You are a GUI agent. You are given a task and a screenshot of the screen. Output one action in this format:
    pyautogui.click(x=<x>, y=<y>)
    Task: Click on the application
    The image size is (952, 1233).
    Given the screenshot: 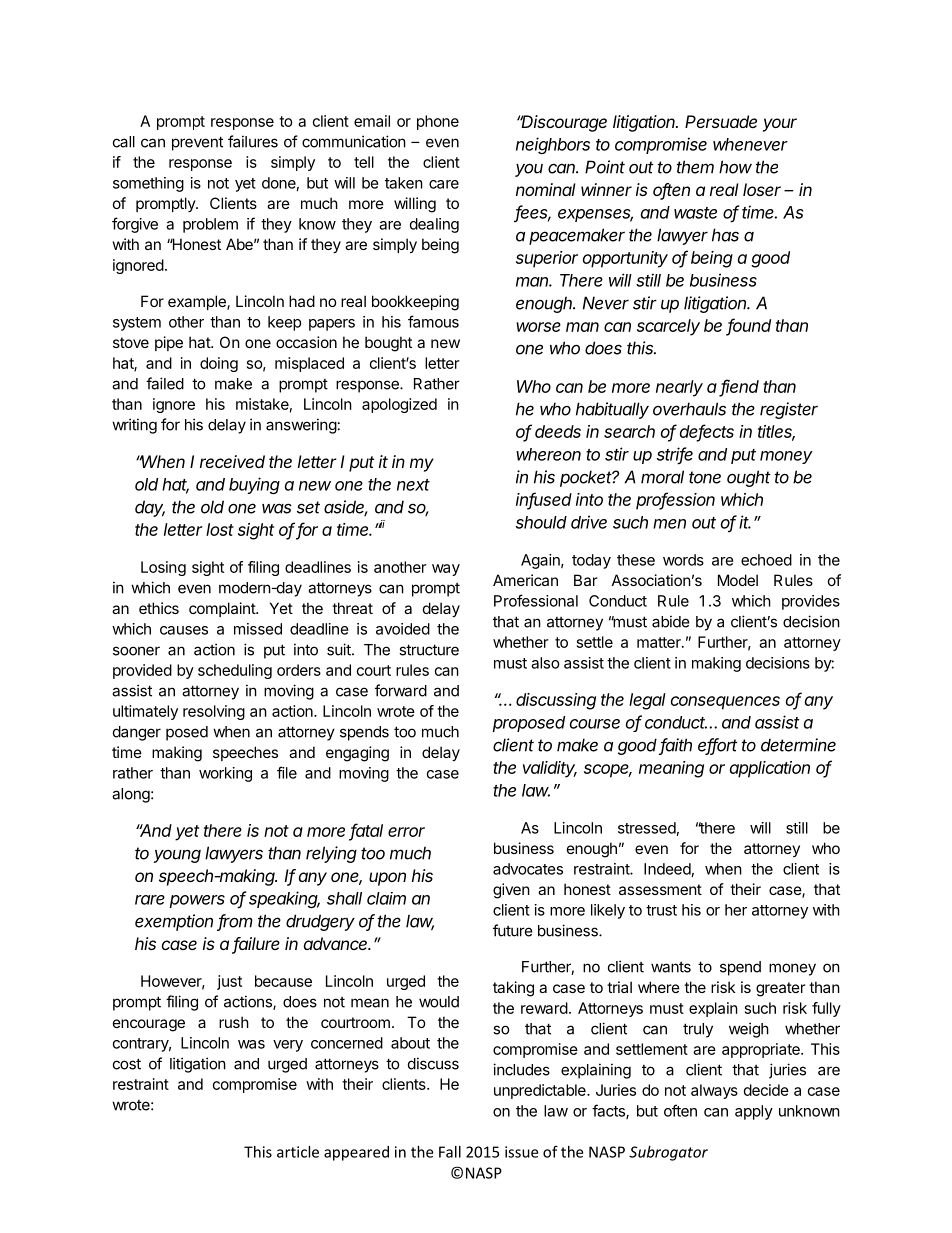 What is the action you would take?
    pyautogui.click(x=770, y=769)
